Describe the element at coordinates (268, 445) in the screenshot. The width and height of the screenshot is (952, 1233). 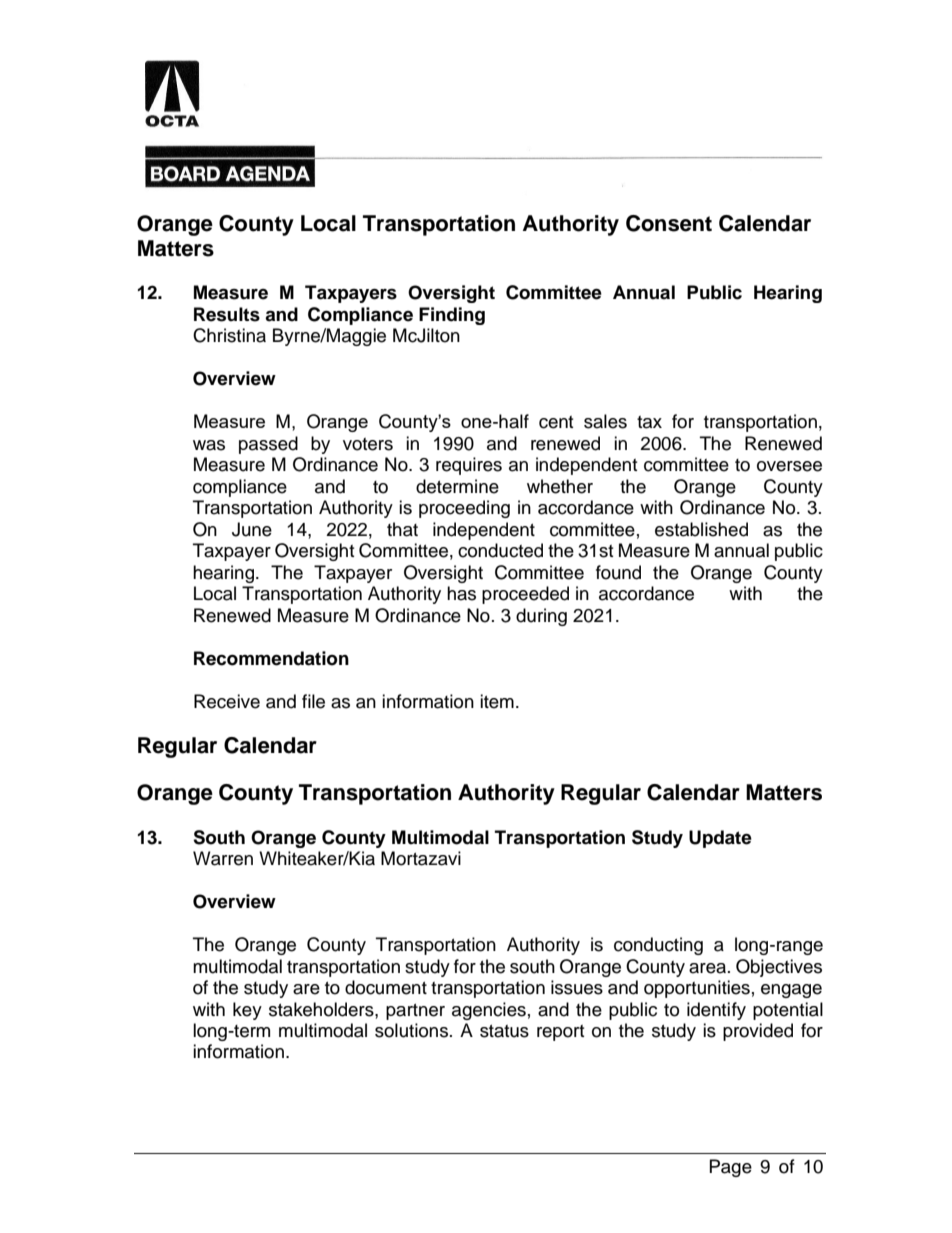
I see `passed` at that location.
